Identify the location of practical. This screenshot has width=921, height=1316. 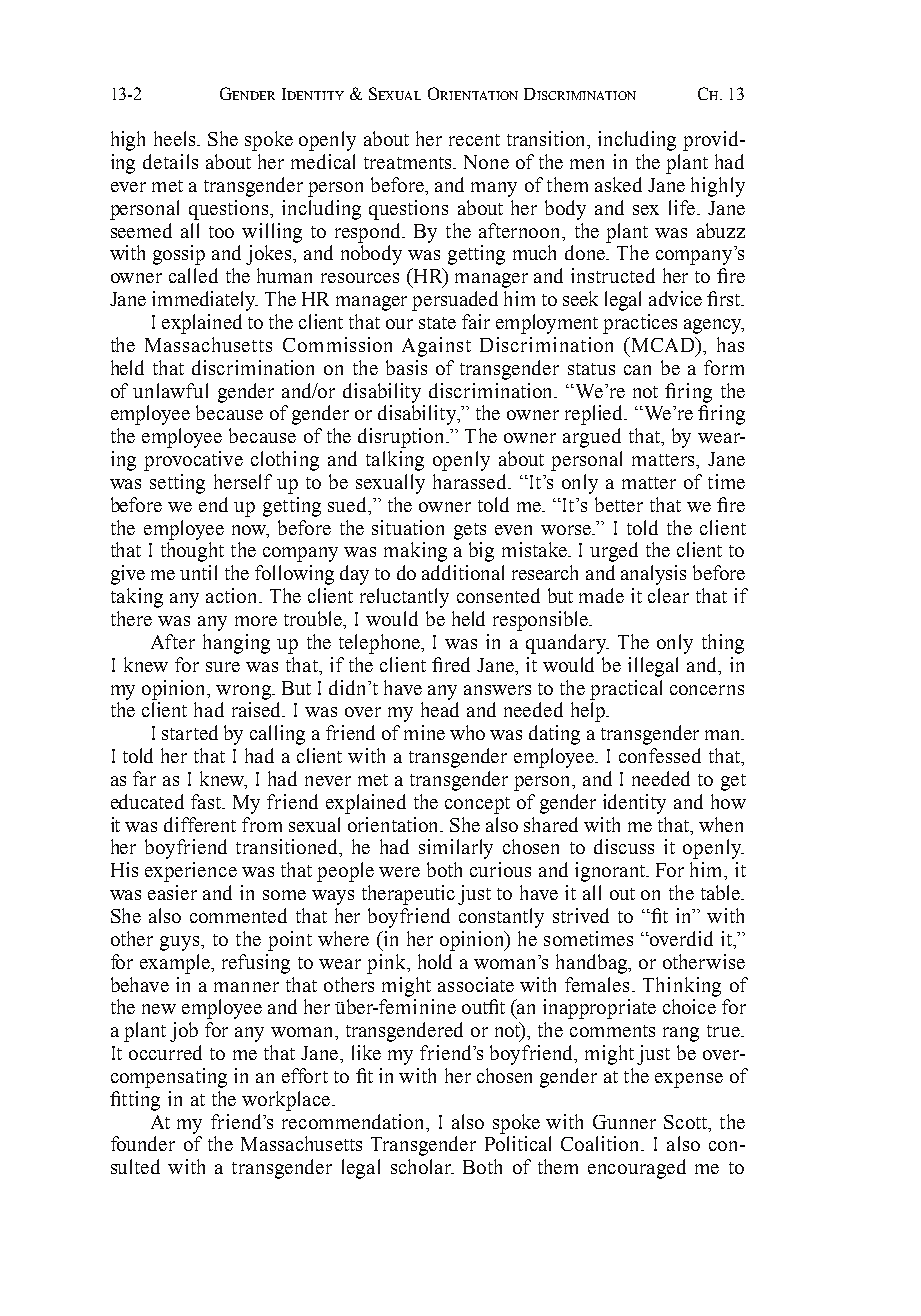
(626, 690).
